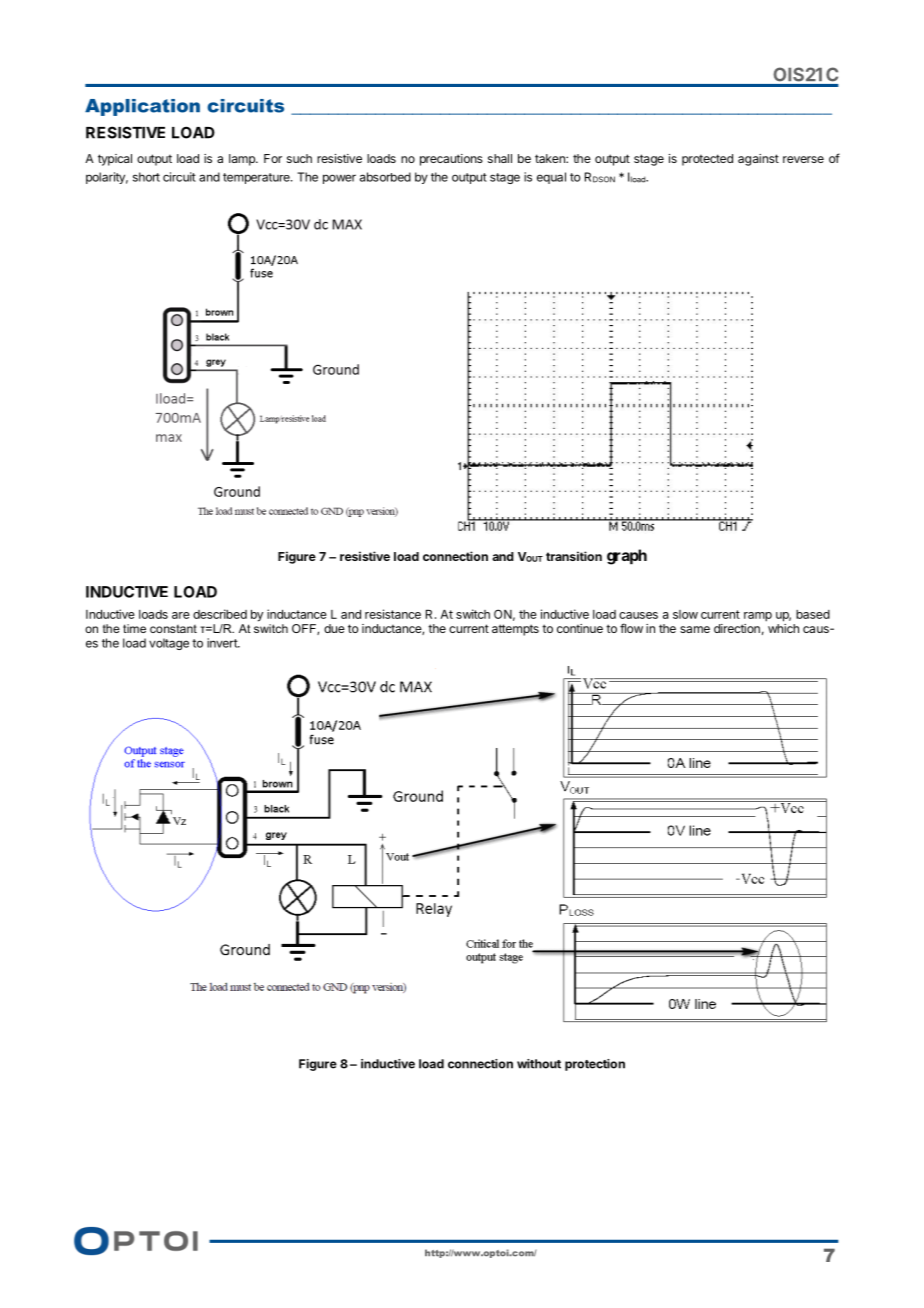 The width and height of the page is (924, 1308). What do you see at coordinates (243, 160) in the page?
I see `lamp` at bounding box center [243, 160].
